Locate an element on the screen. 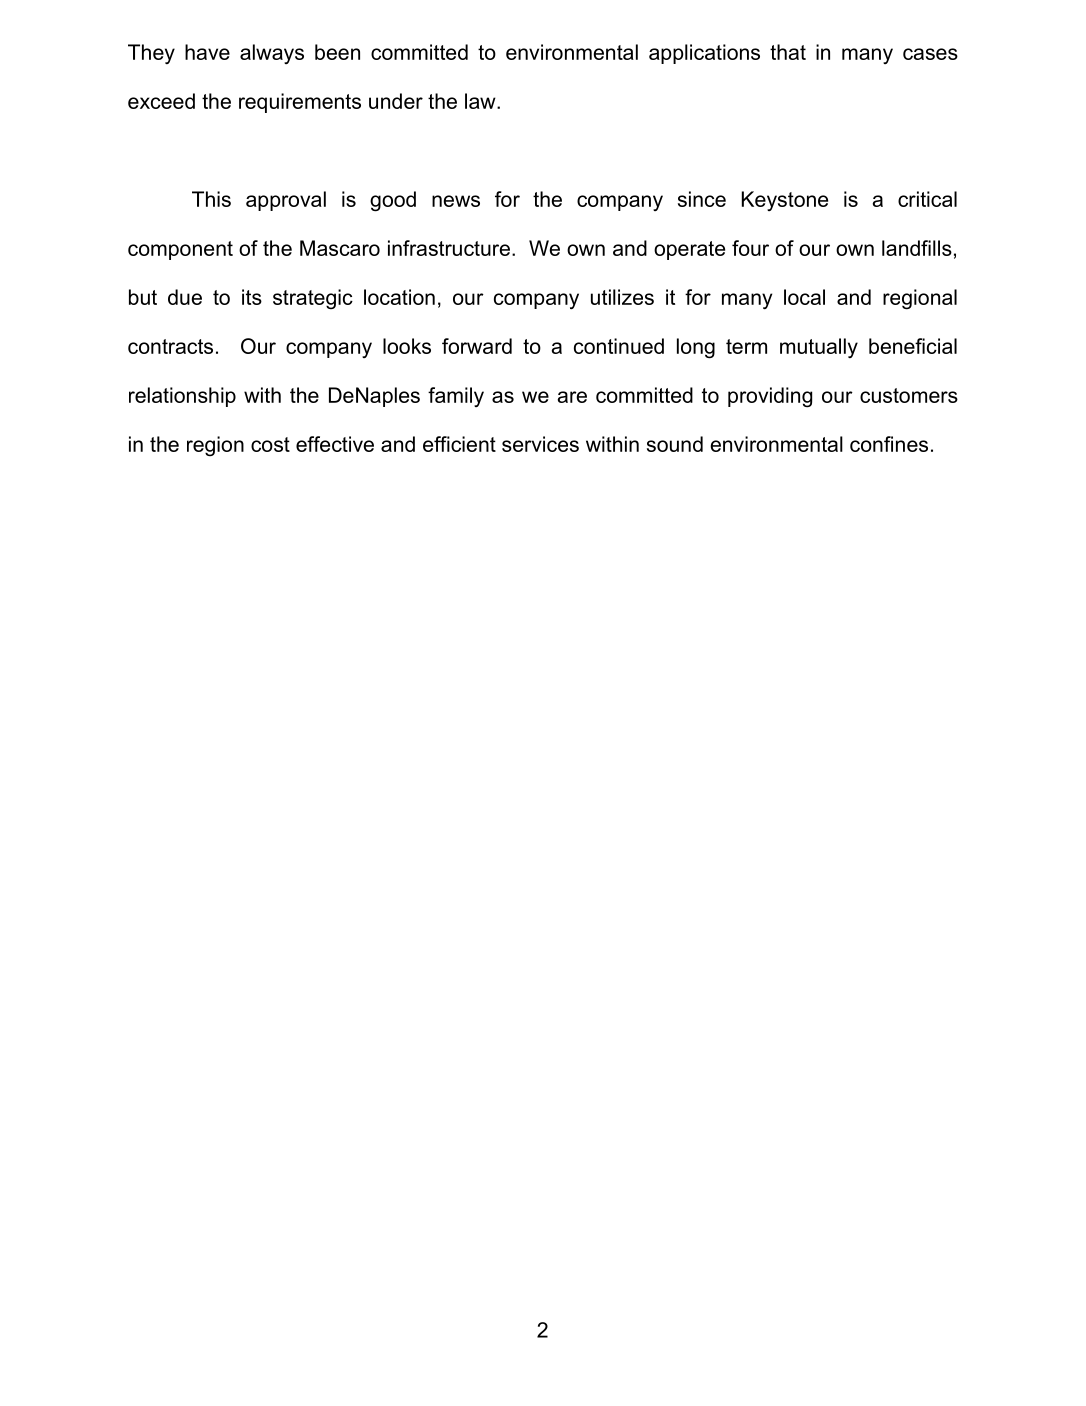  Keystone is located at coordinates (785, 201).
